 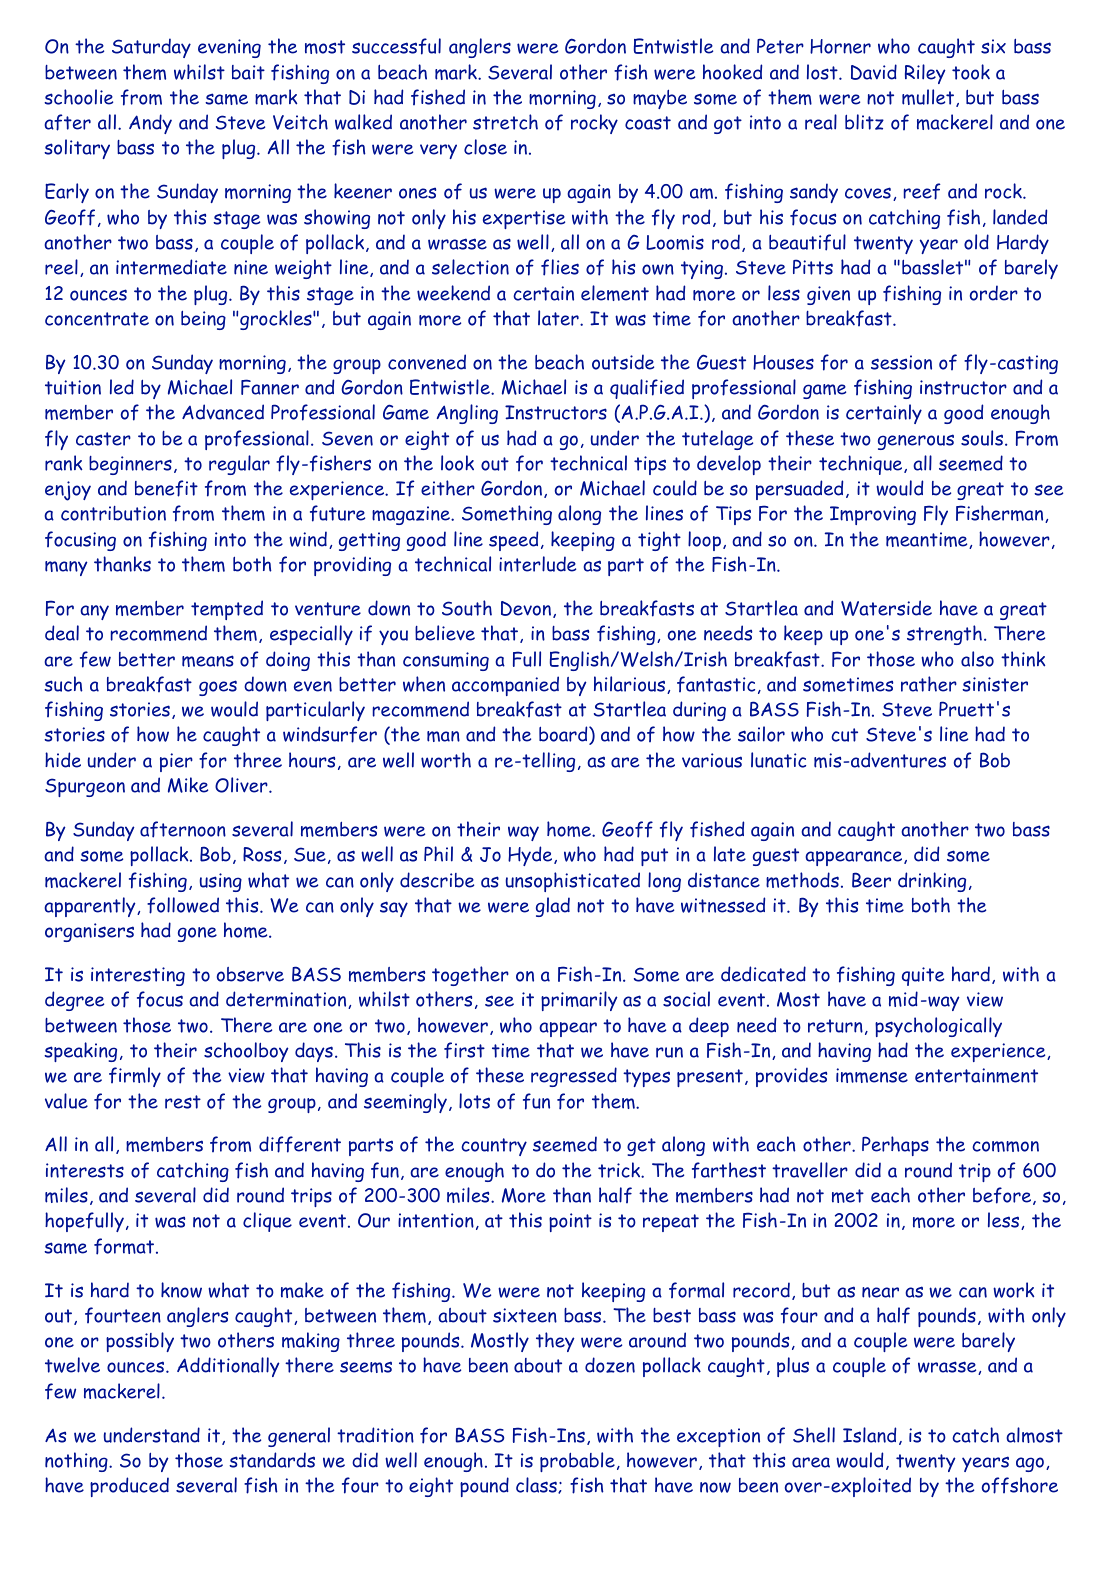 What do you see at coordinates (176, 762) in the screenshot?
I see `pier` at bounding box center [176, 762].
